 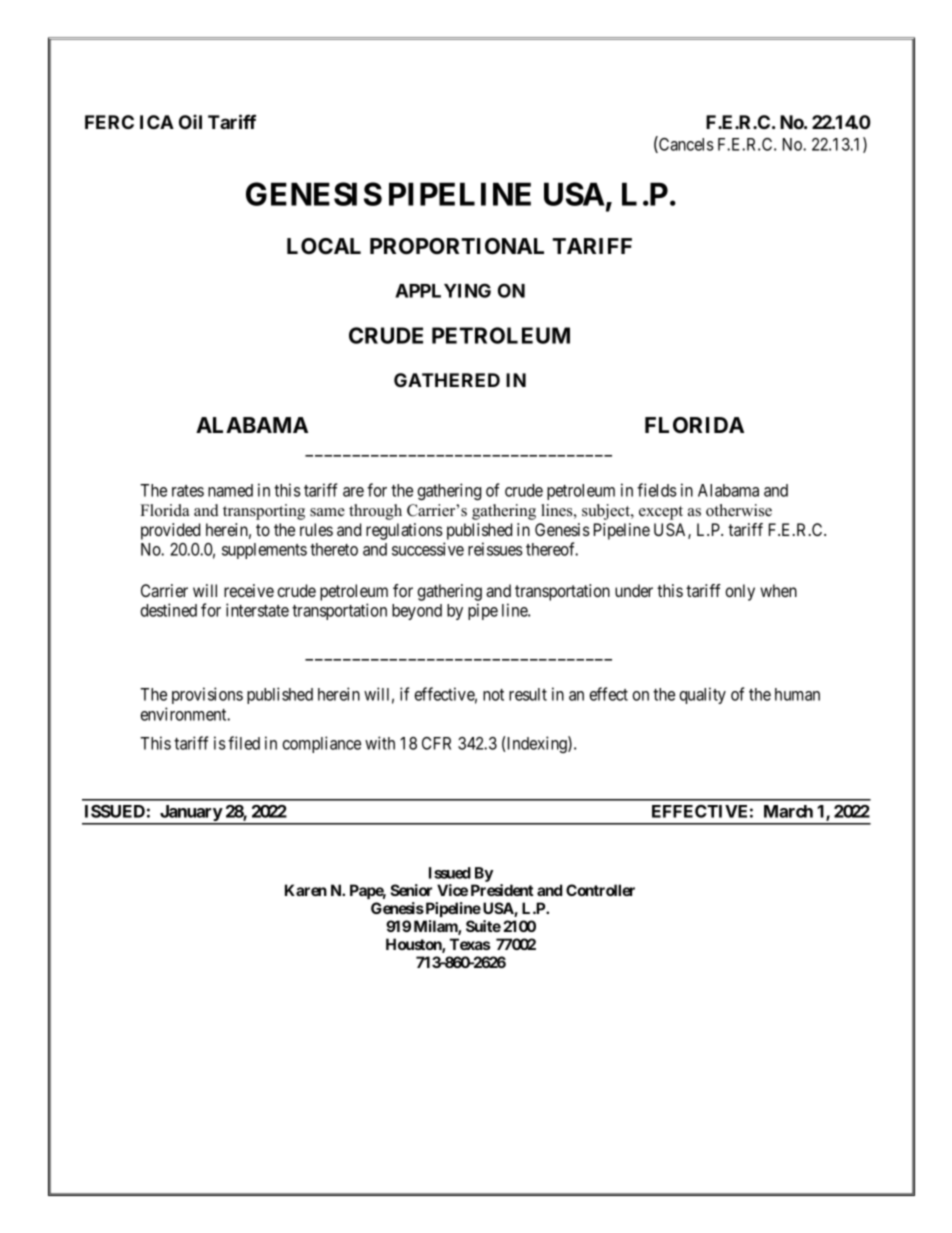 I want to click on rates, so click(x=188, y=491).
